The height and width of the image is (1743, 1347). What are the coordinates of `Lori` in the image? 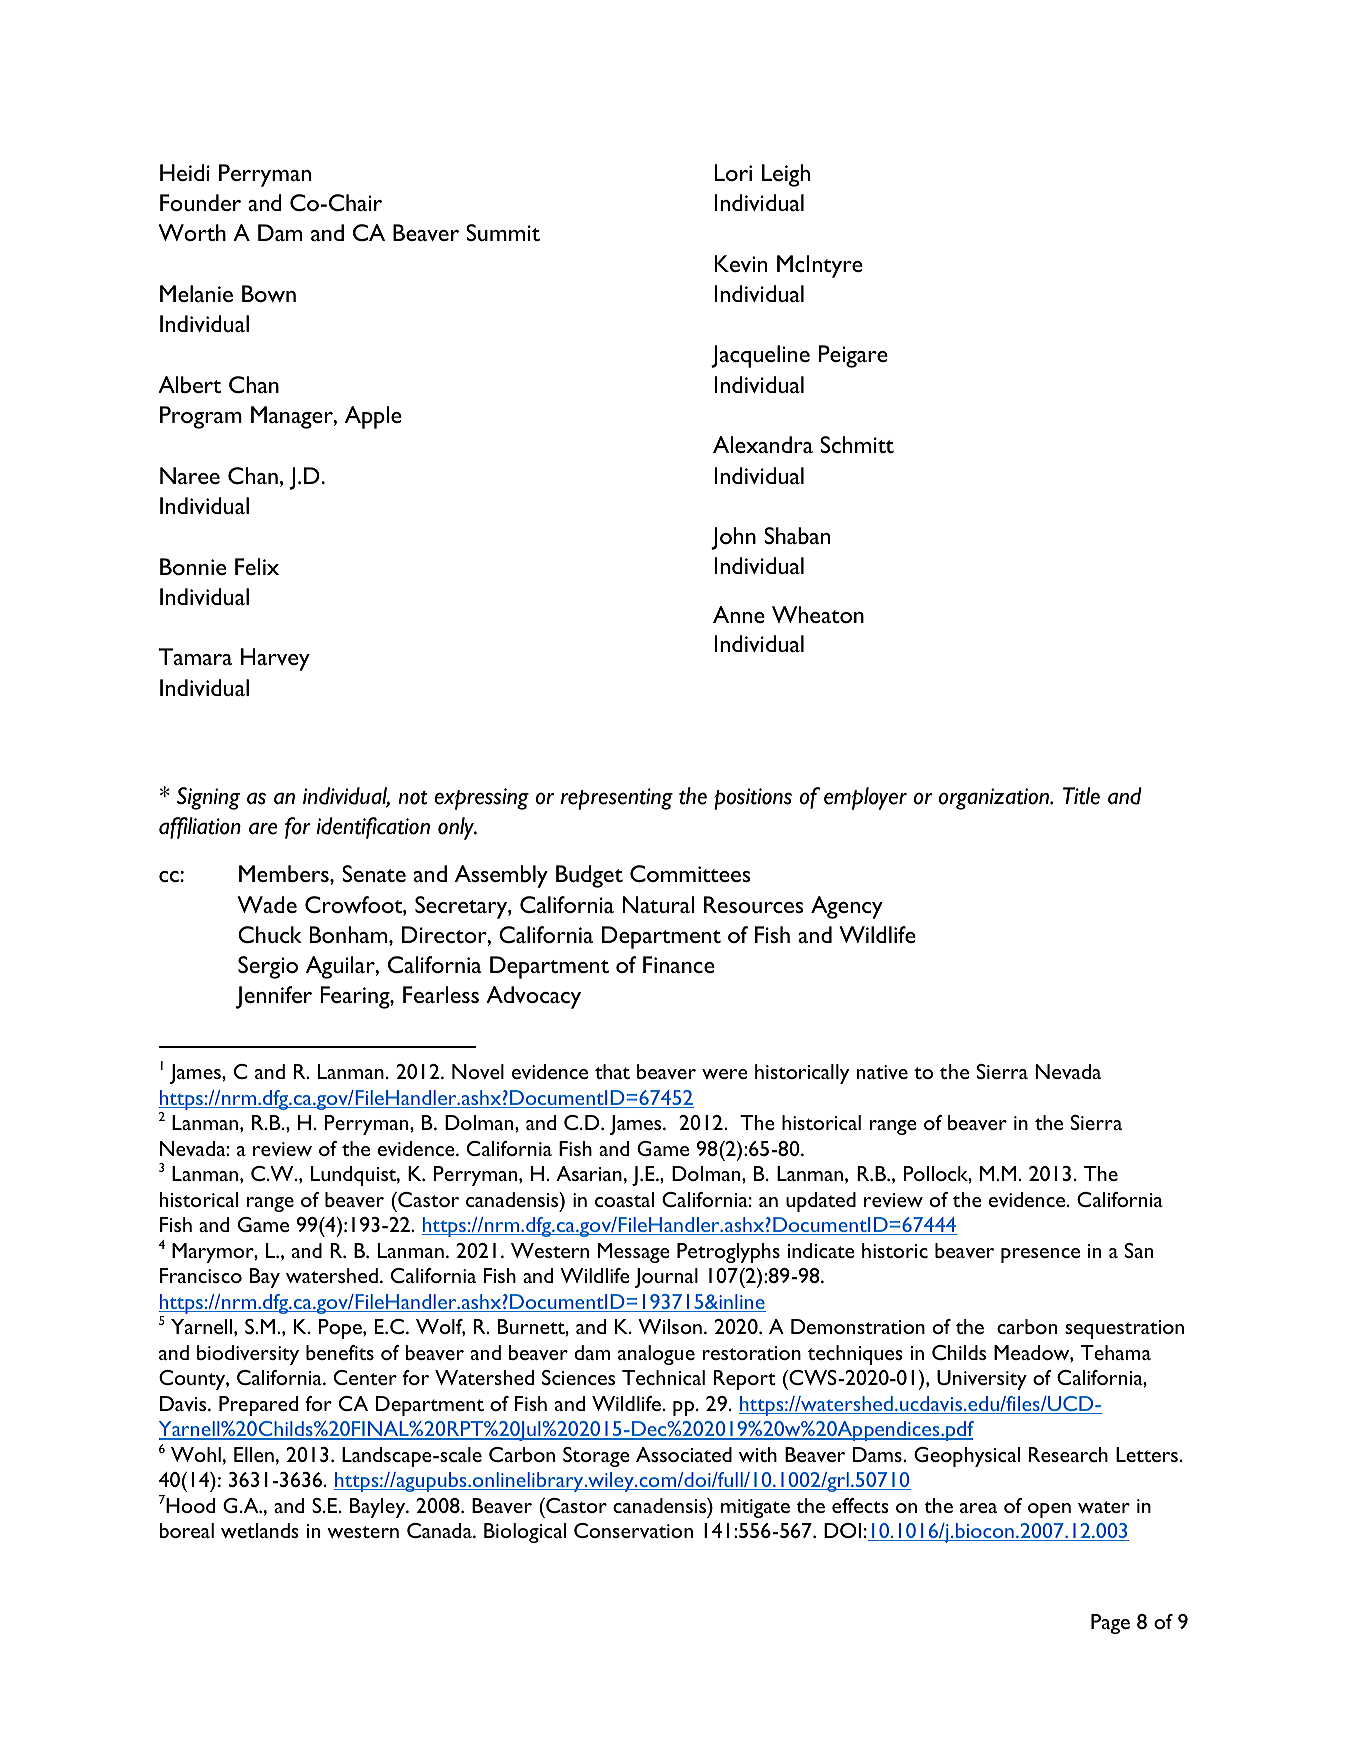 It's located at (733, 172).
